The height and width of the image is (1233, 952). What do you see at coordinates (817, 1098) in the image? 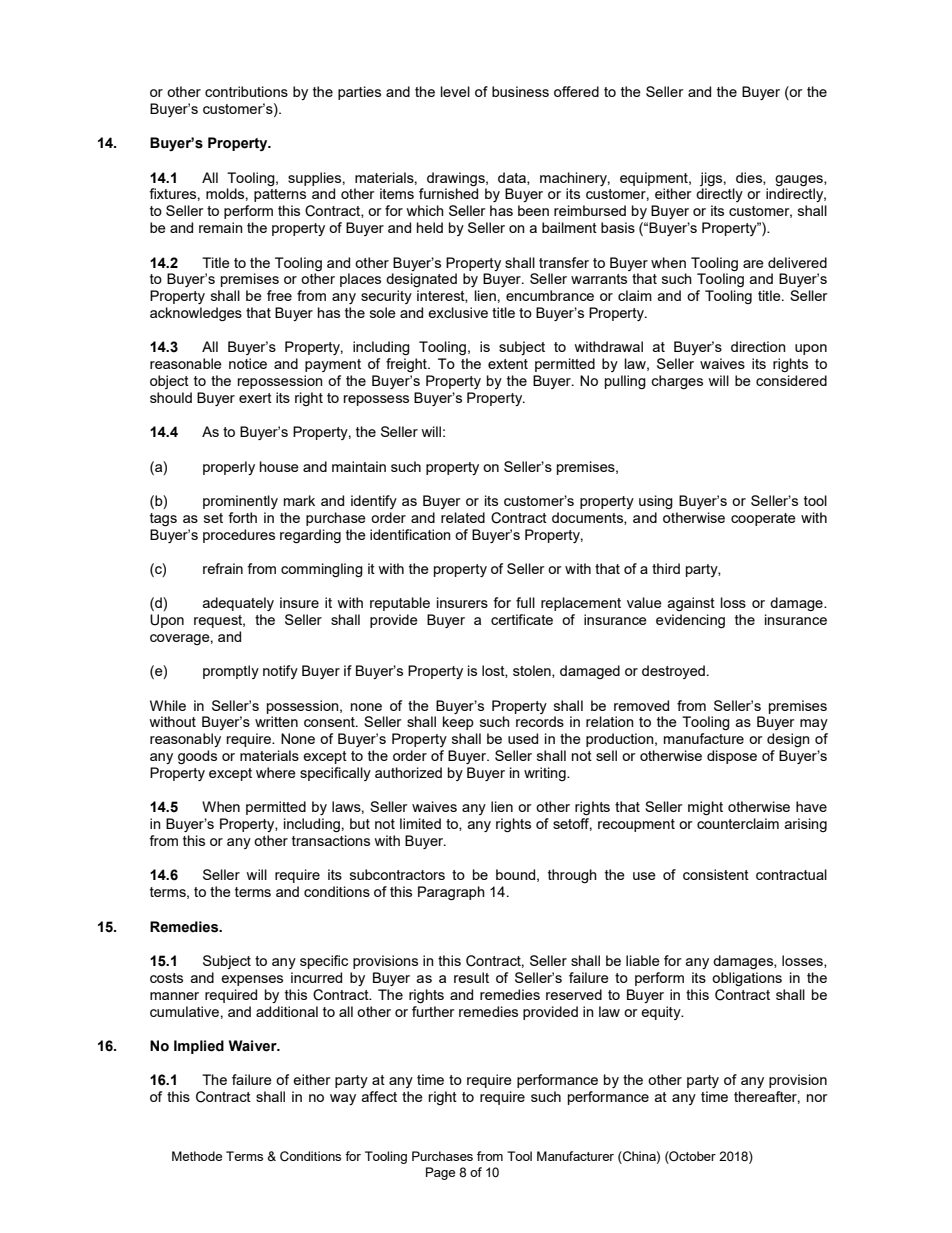
I see `nor` at bounding box center [817, 1098].
